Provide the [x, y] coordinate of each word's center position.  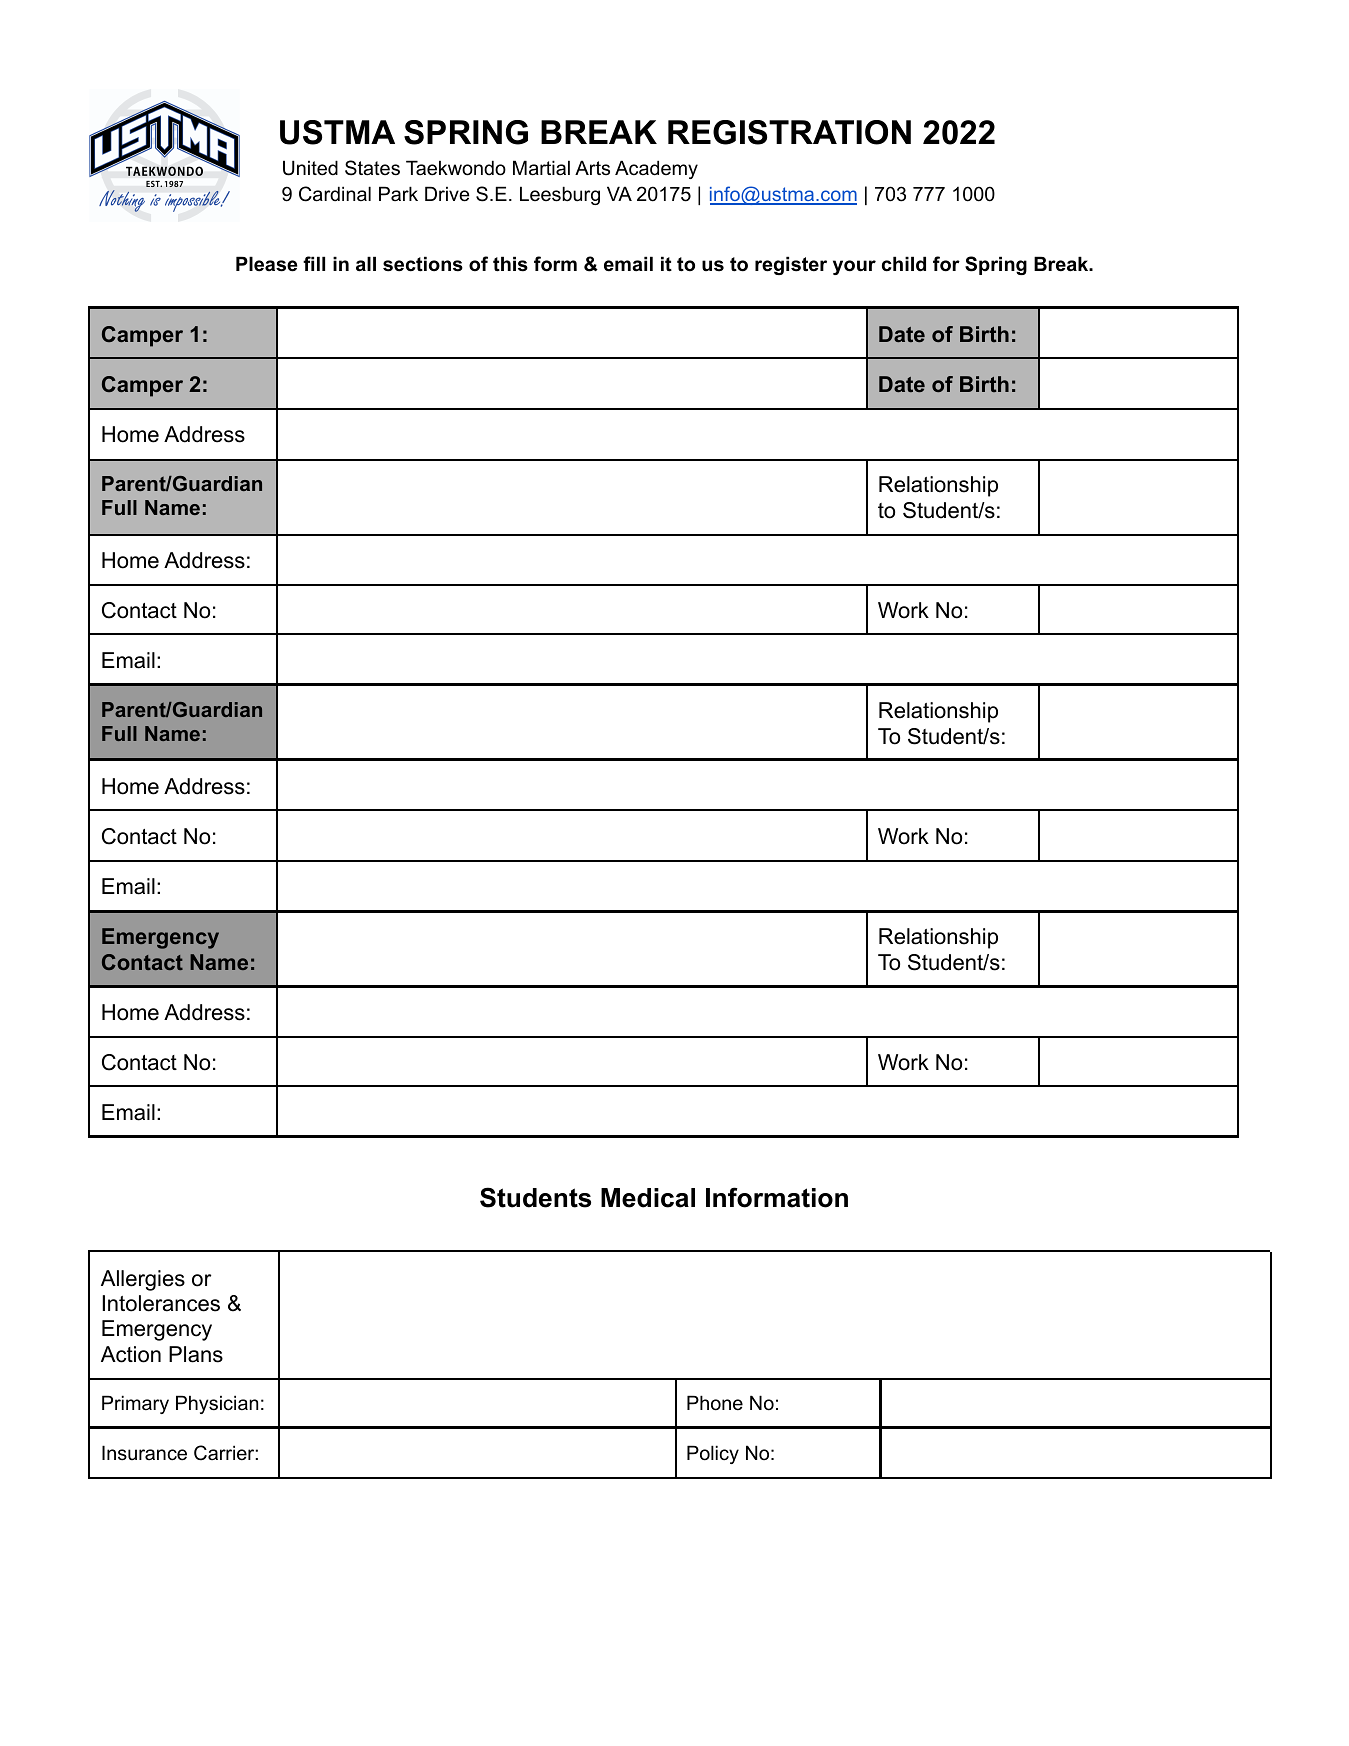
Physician [217, 1404]
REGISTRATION [789, 132]
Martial [541, 168]
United [310, 168]
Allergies [143, 1280]
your [854, 267]
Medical [648, 1198]
